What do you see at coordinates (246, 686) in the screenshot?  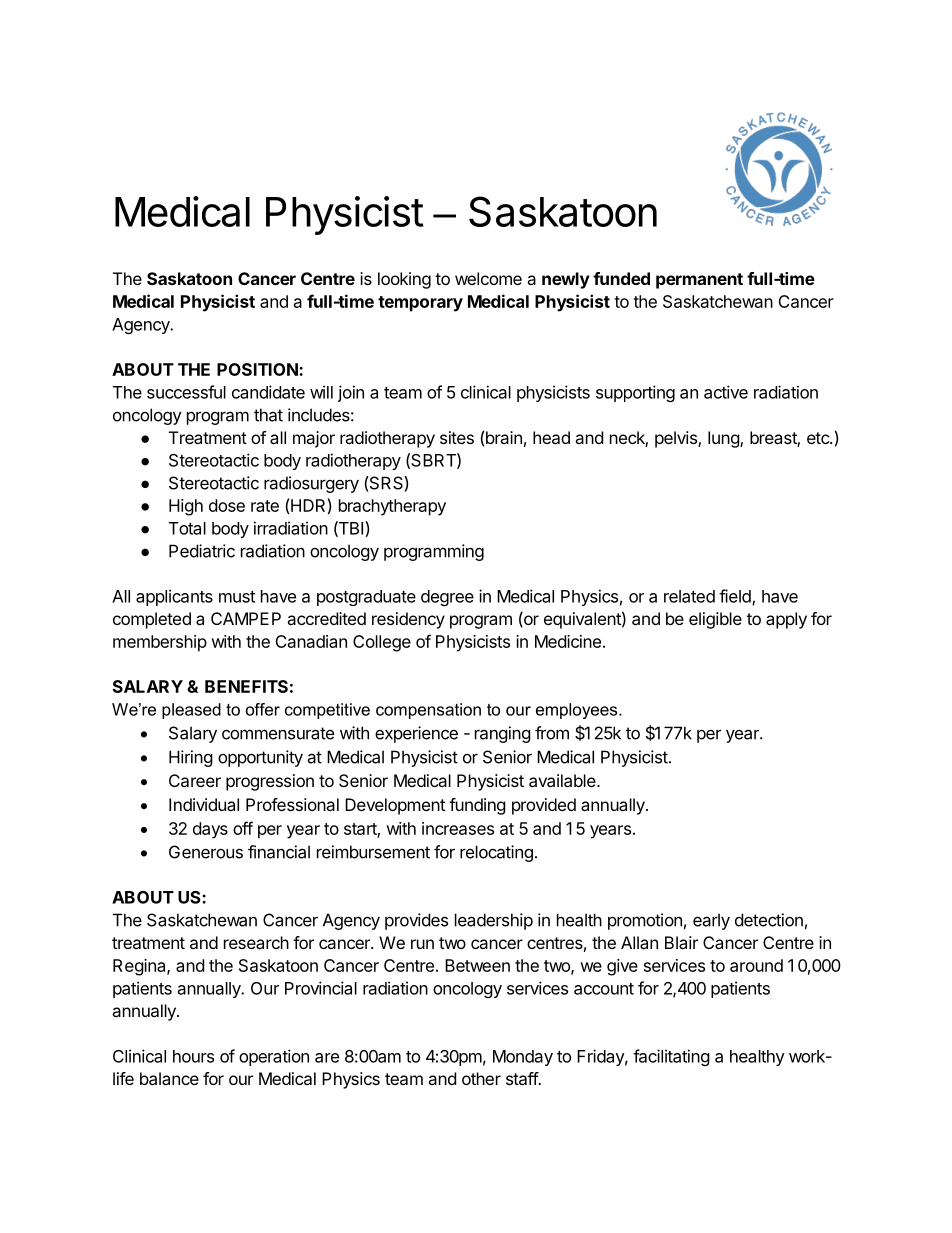 I see `BENEFITS` at bounding box center [246, 686].
